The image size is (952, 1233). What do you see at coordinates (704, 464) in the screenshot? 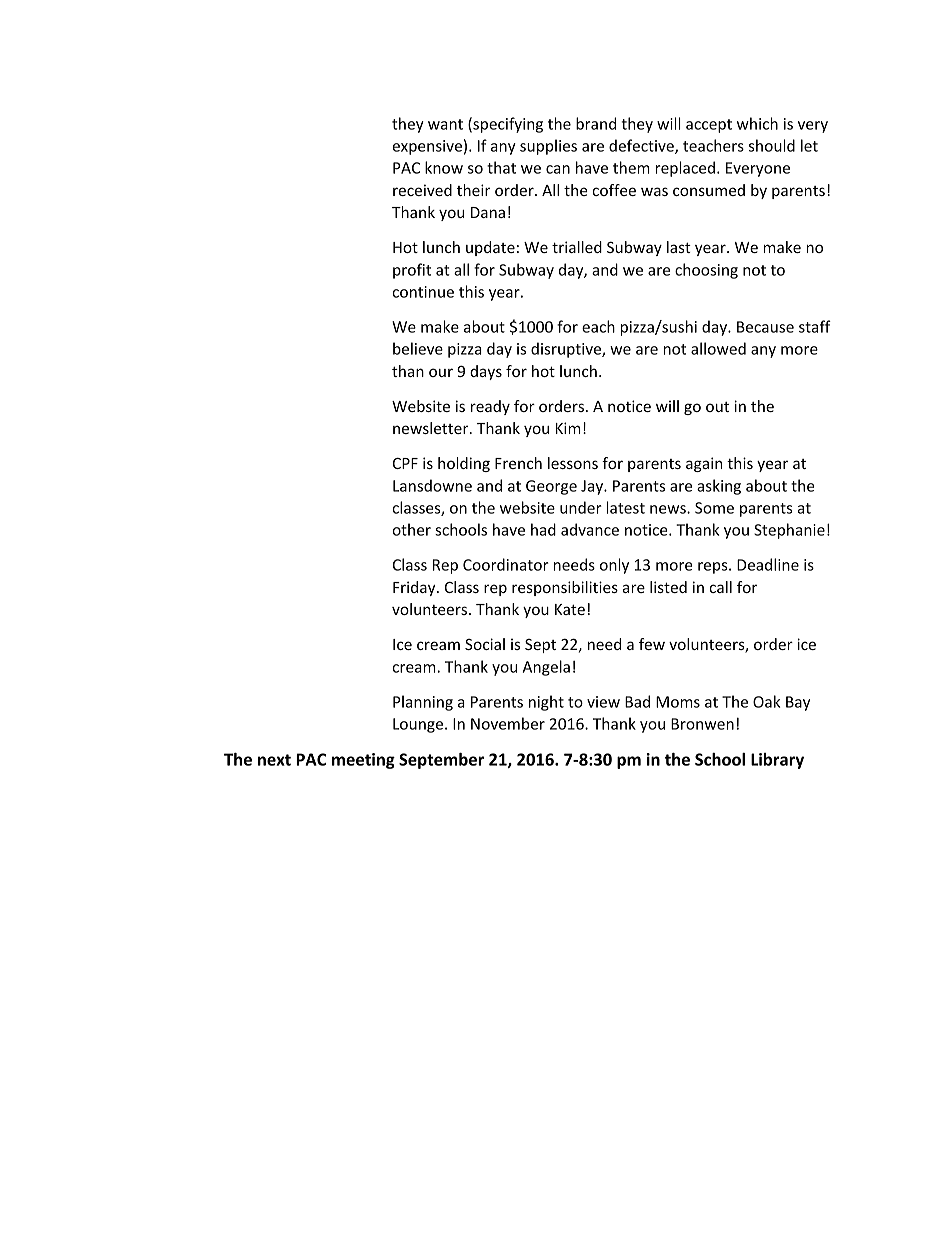
I see `again` at bounding box center [704, 464].
